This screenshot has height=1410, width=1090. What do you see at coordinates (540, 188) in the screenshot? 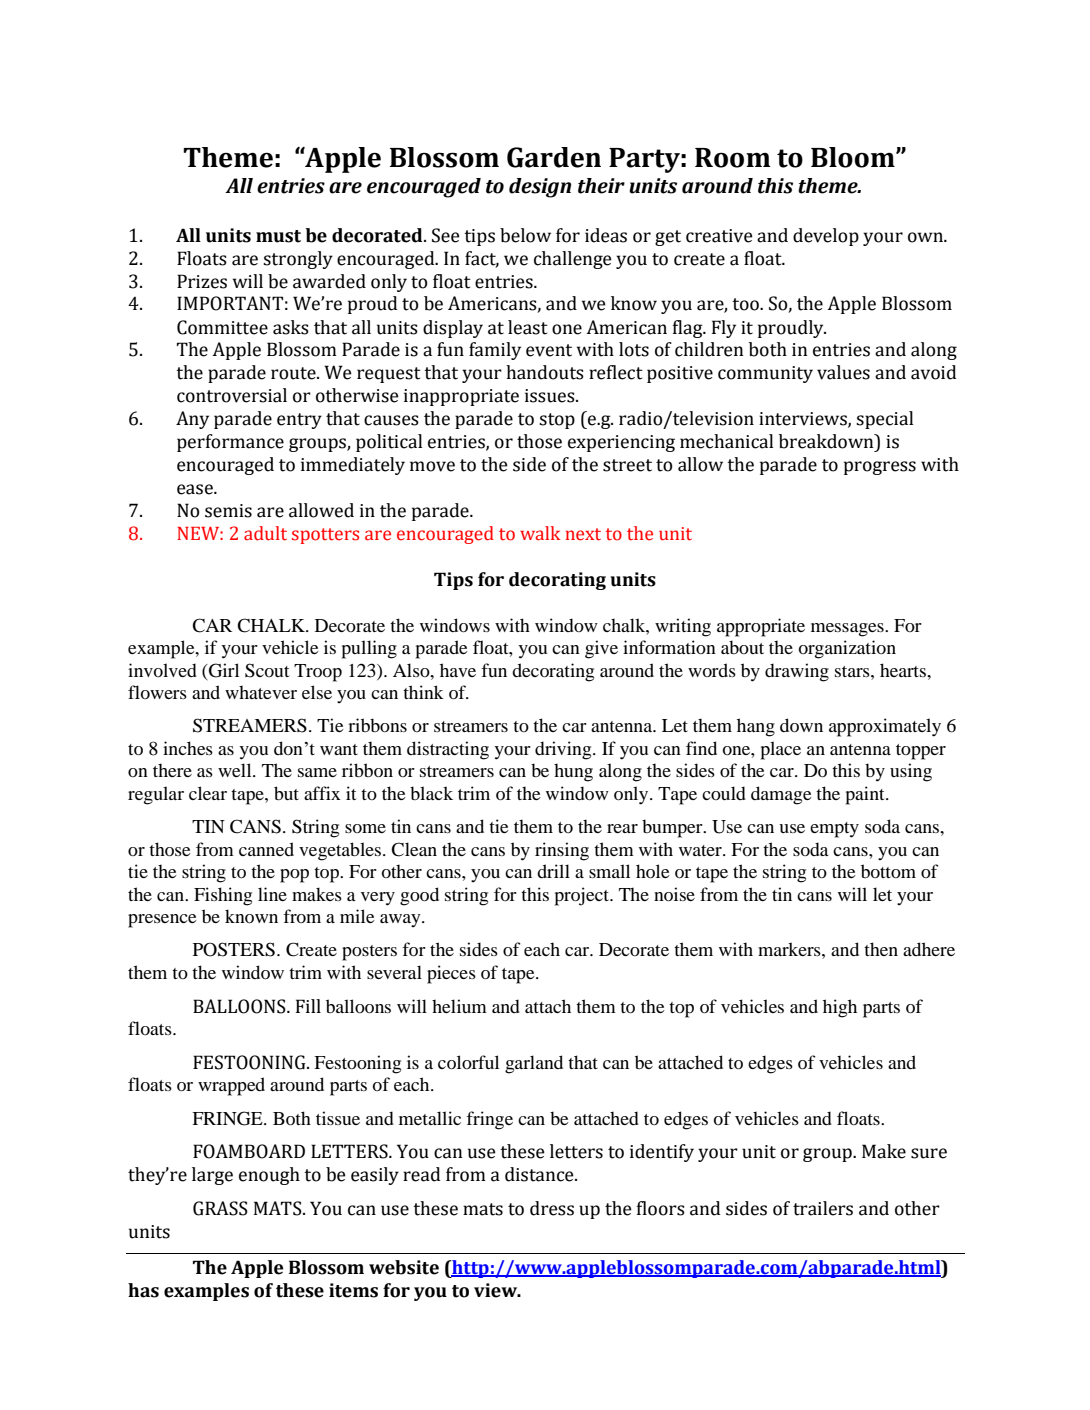
I see `design` at bounding box center [540, 188].
